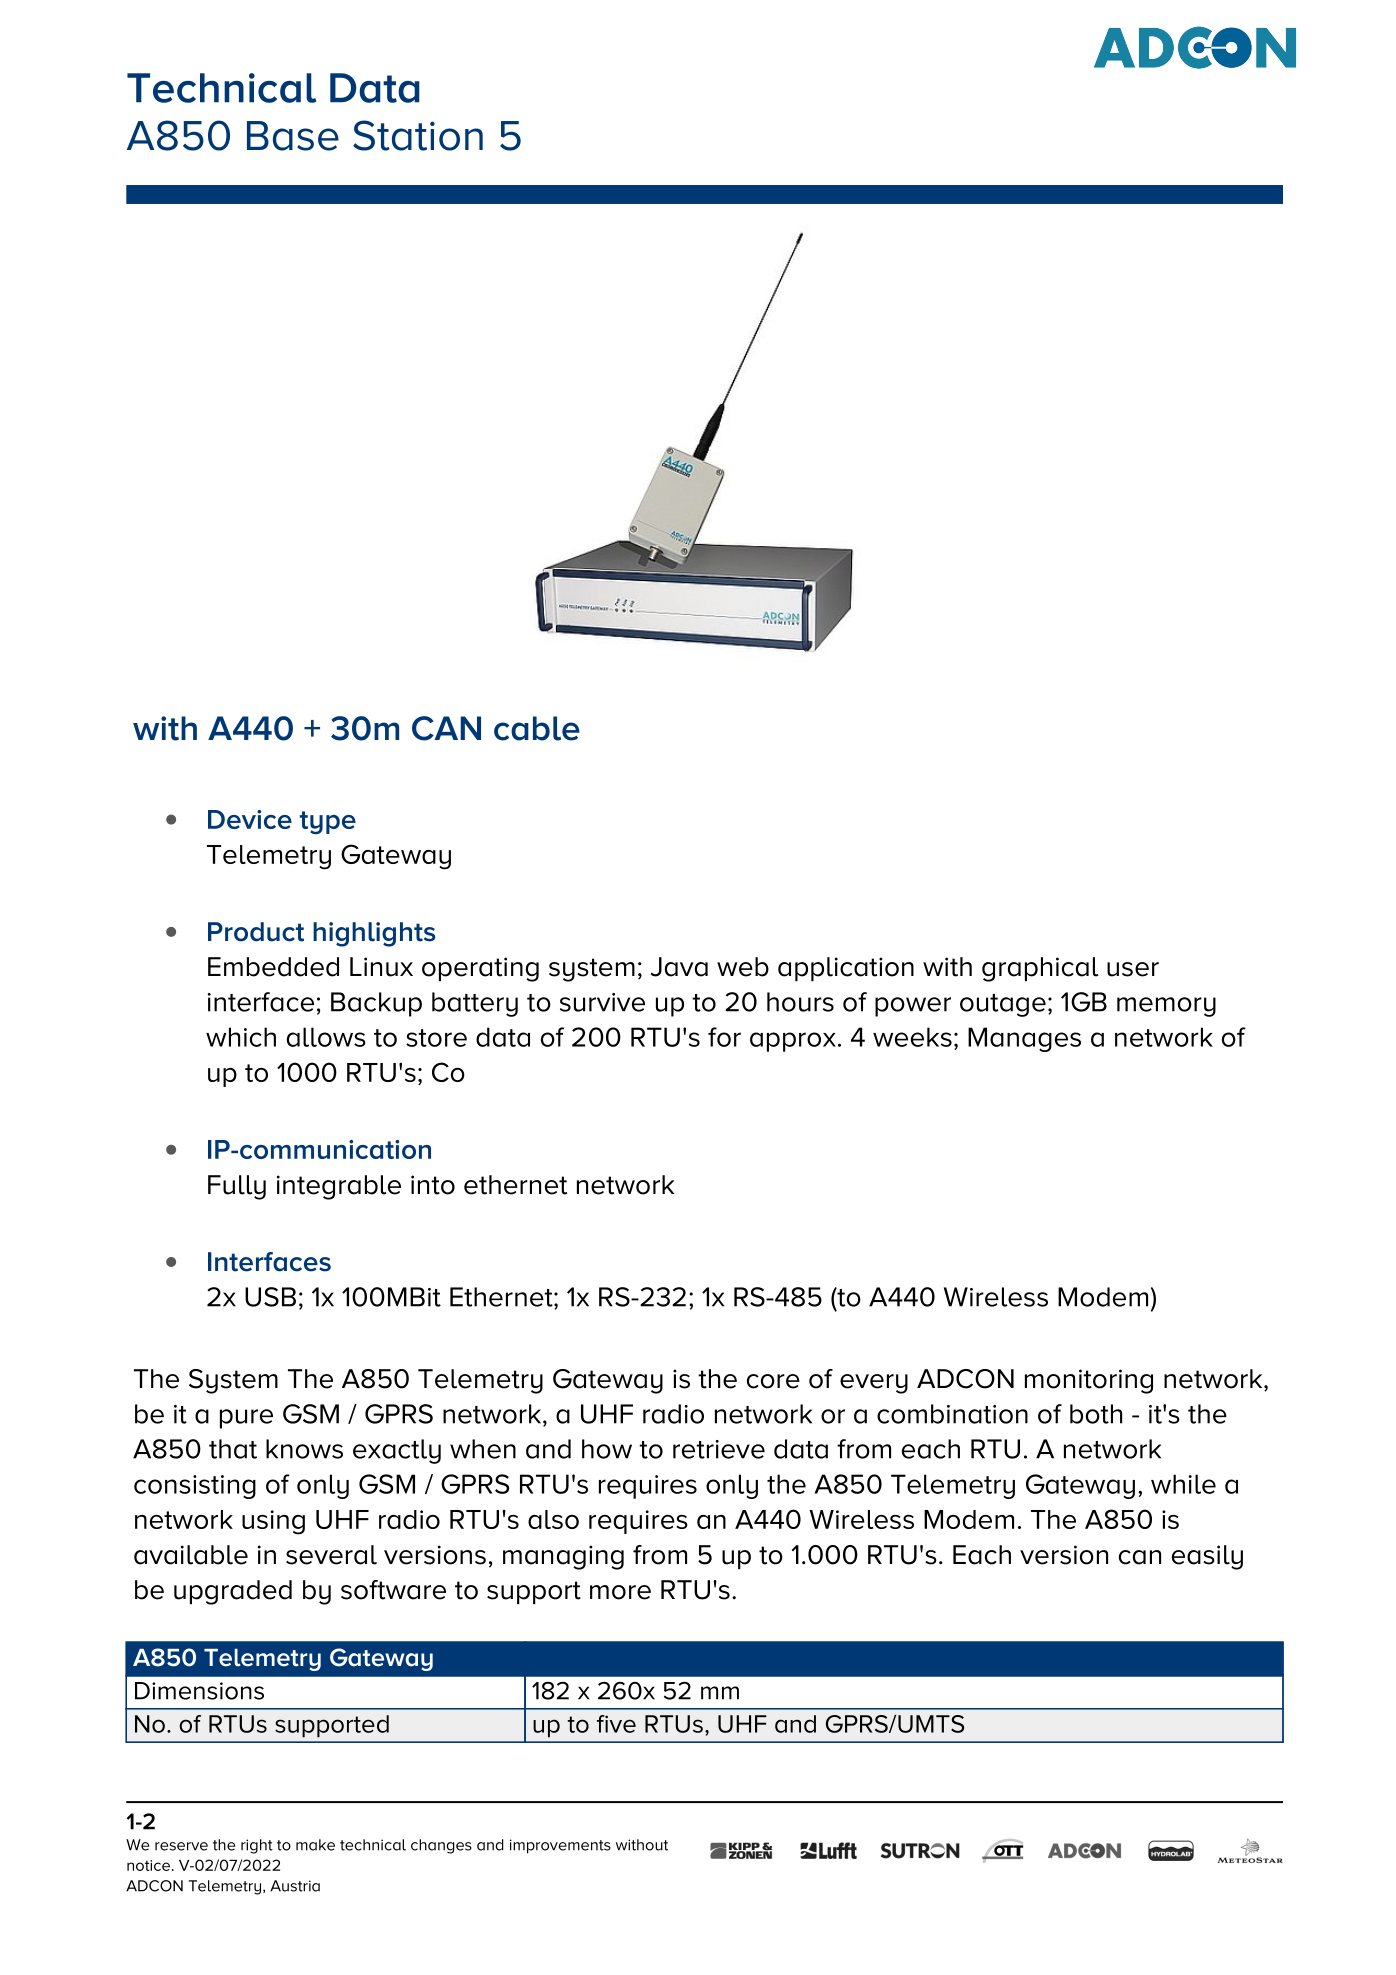 This screenshot has width=1396, height=1975. I want to click on Station, so click(418, 135).
